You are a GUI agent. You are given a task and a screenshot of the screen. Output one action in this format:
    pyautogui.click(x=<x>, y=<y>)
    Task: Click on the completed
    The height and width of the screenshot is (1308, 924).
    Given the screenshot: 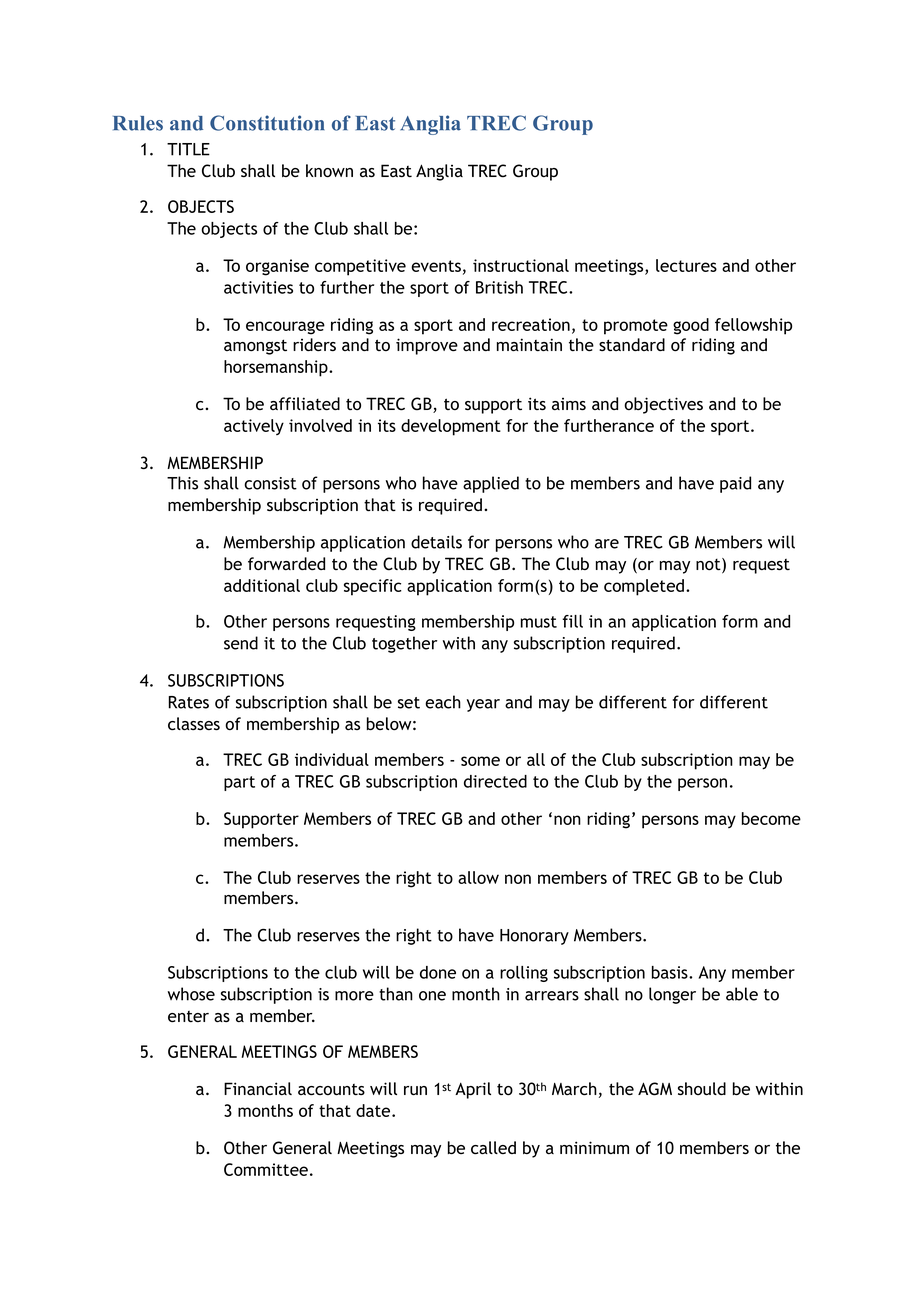 What is the action you would take?
    pyautogui.click(x=644, y=587)
